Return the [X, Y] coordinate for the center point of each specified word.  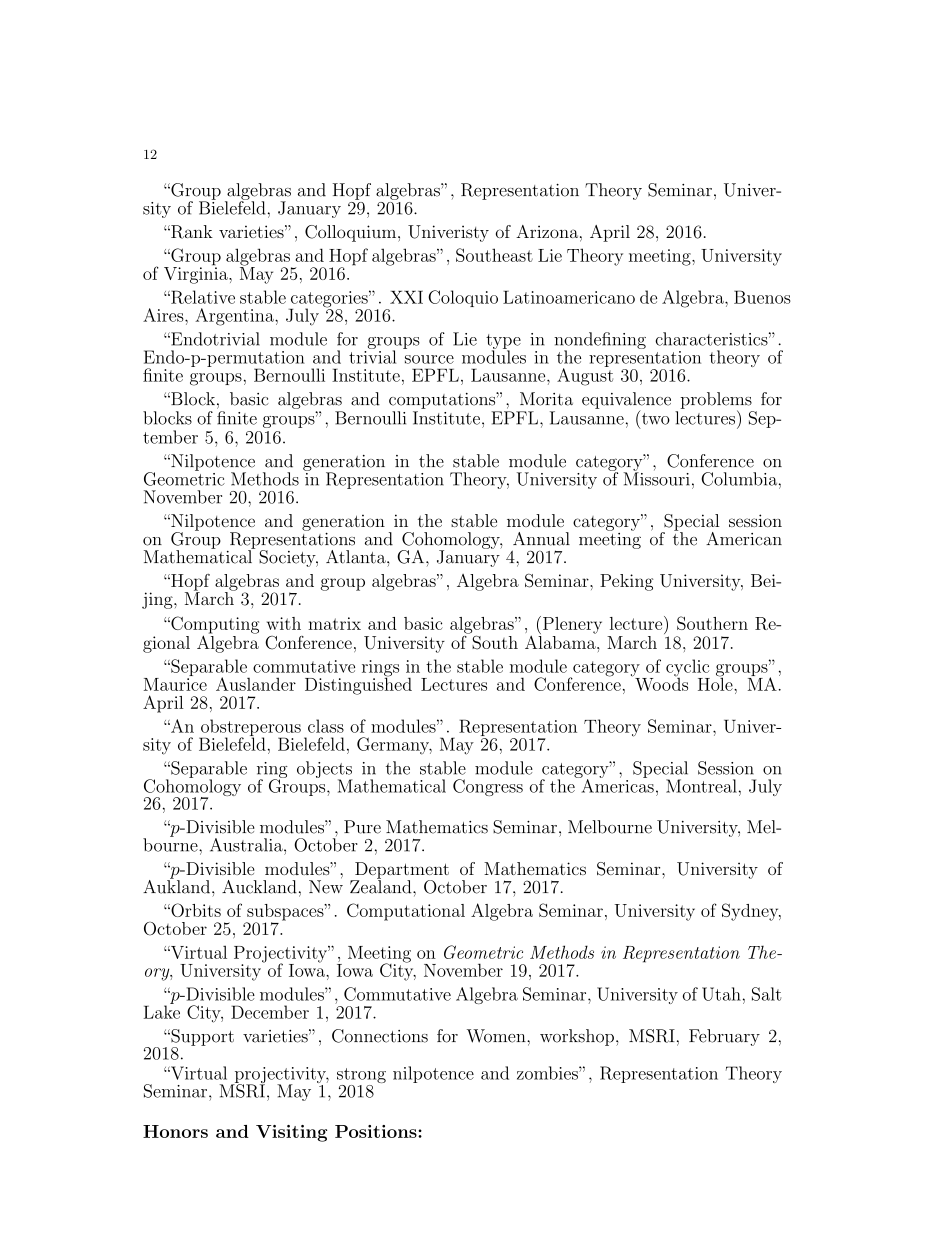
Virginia [197, 274]
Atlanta [357, 557]
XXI [406, 297]
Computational [406, 912]
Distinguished [358, 685]
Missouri [656, 478]
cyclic [688, 669]
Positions [377, 1131]
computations [443, 400]
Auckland [259, 887]
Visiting [291, 1133]
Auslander [256, 684]
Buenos [762, 297]
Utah [721, 994]
